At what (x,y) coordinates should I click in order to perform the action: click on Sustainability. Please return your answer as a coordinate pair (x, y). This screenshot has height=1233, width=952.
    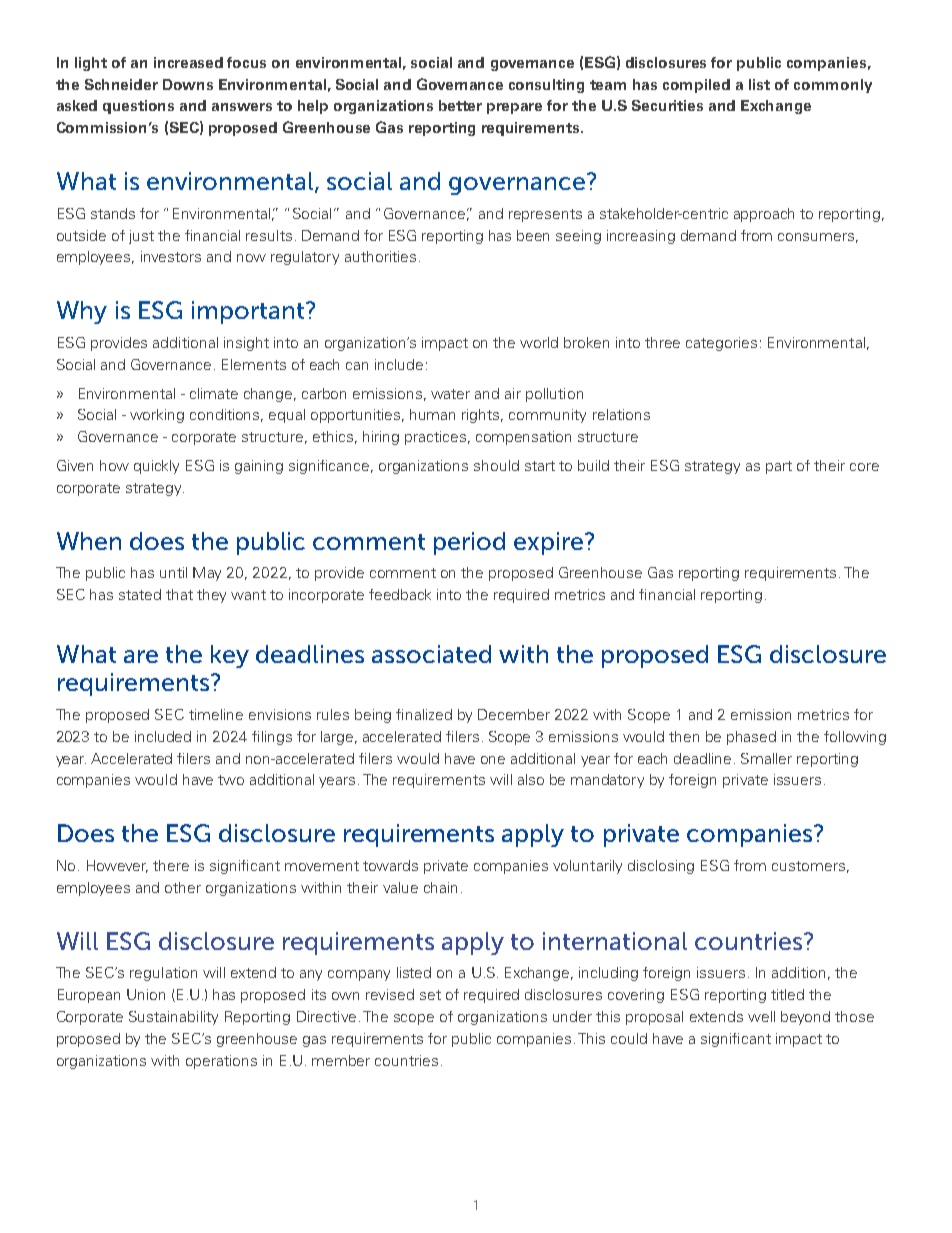
    Looking at the image, I should click on (173, 1018).
